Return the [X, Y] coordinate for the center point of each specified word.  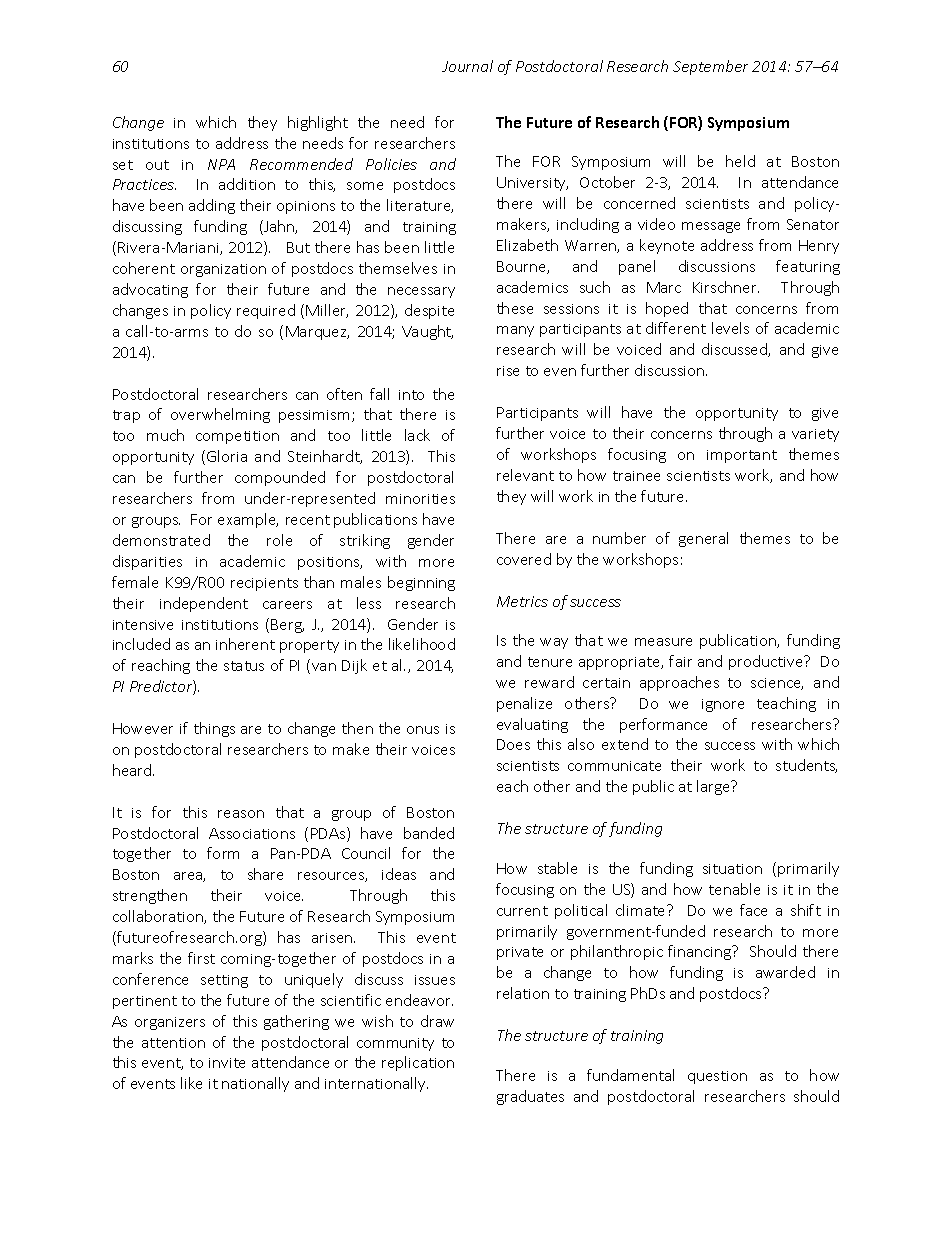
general [703, 539]
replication [418, 1063]
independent [204, 604]
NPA [221, 164]
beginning [421, 583]
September [710, 67]
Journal [467, 66]
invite [227, 1063]
